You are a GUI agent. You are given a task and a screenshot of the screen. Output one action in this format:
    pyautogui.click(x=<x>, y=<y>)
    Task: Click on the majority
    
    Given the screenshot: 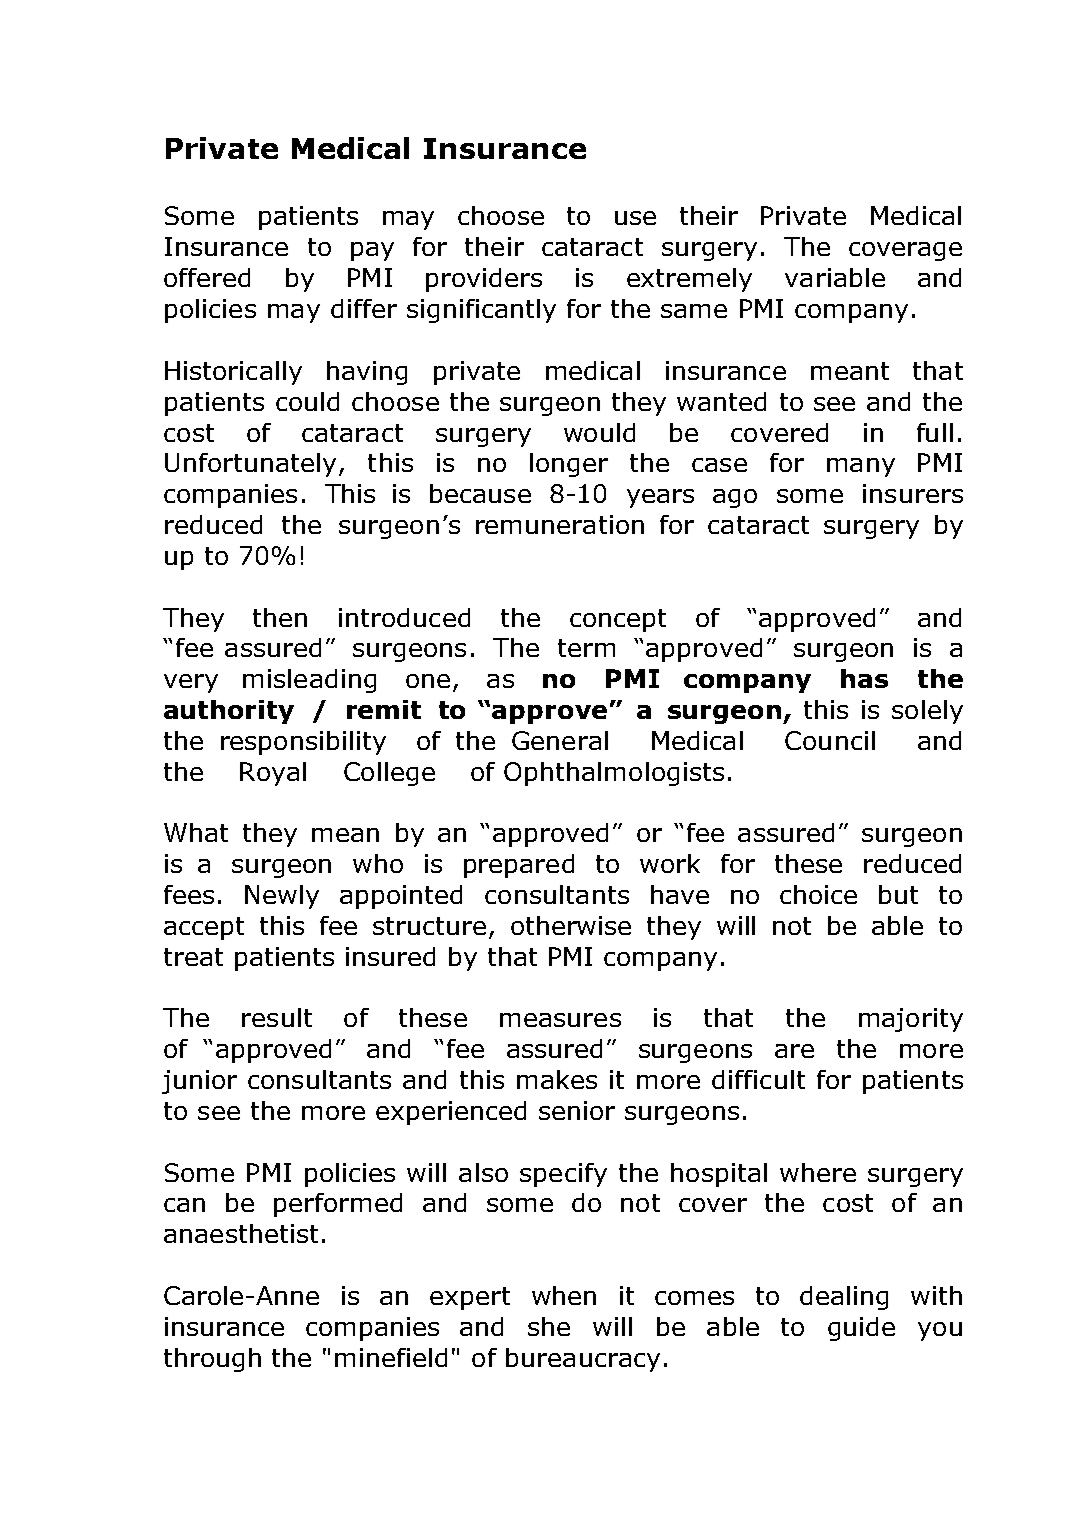 What is the action you would take?
    pyautogui.click(x=911, y=1020)
